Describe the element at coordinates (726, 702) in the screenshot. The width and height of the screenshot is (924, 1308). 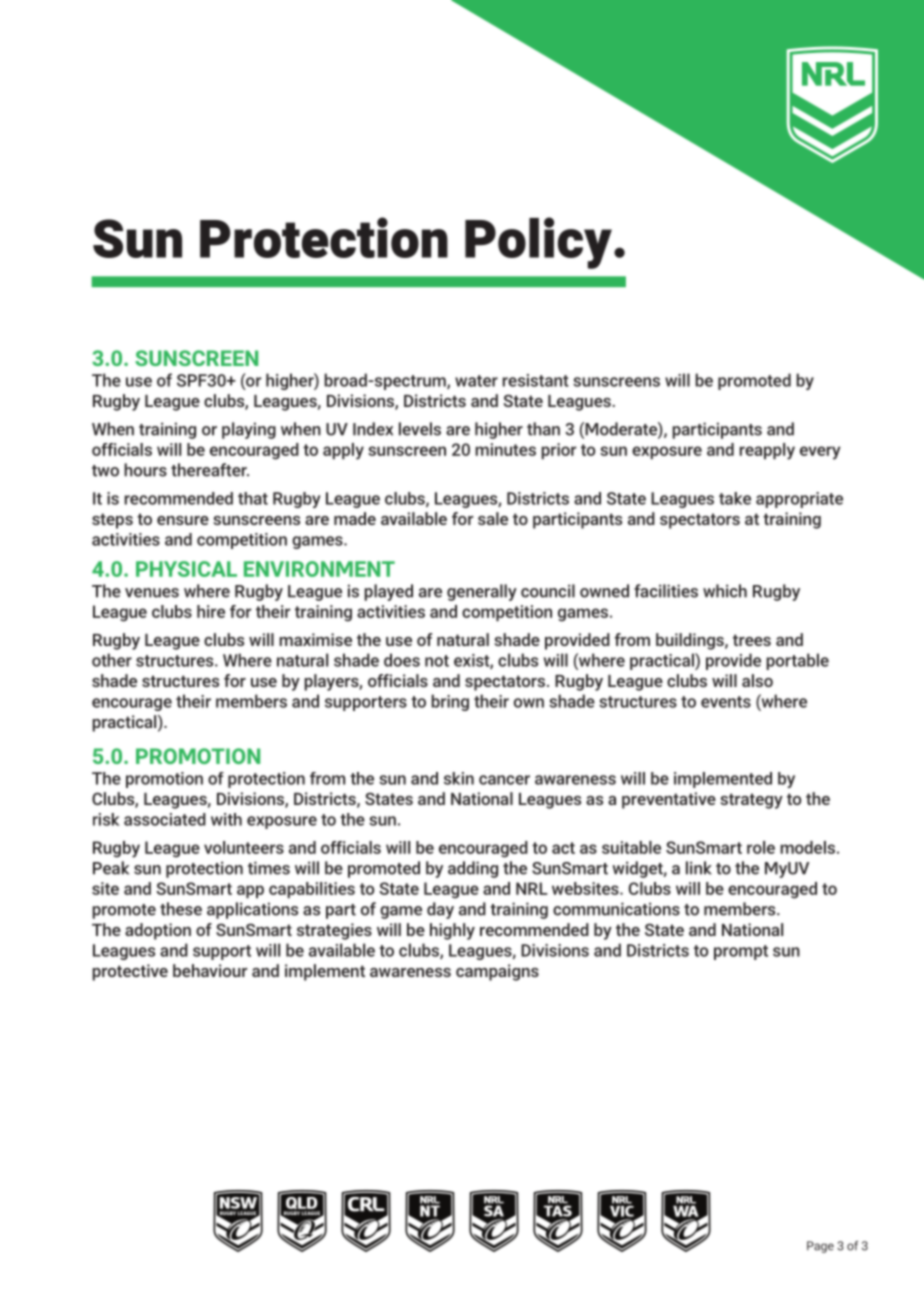
I see `events` at that location.
